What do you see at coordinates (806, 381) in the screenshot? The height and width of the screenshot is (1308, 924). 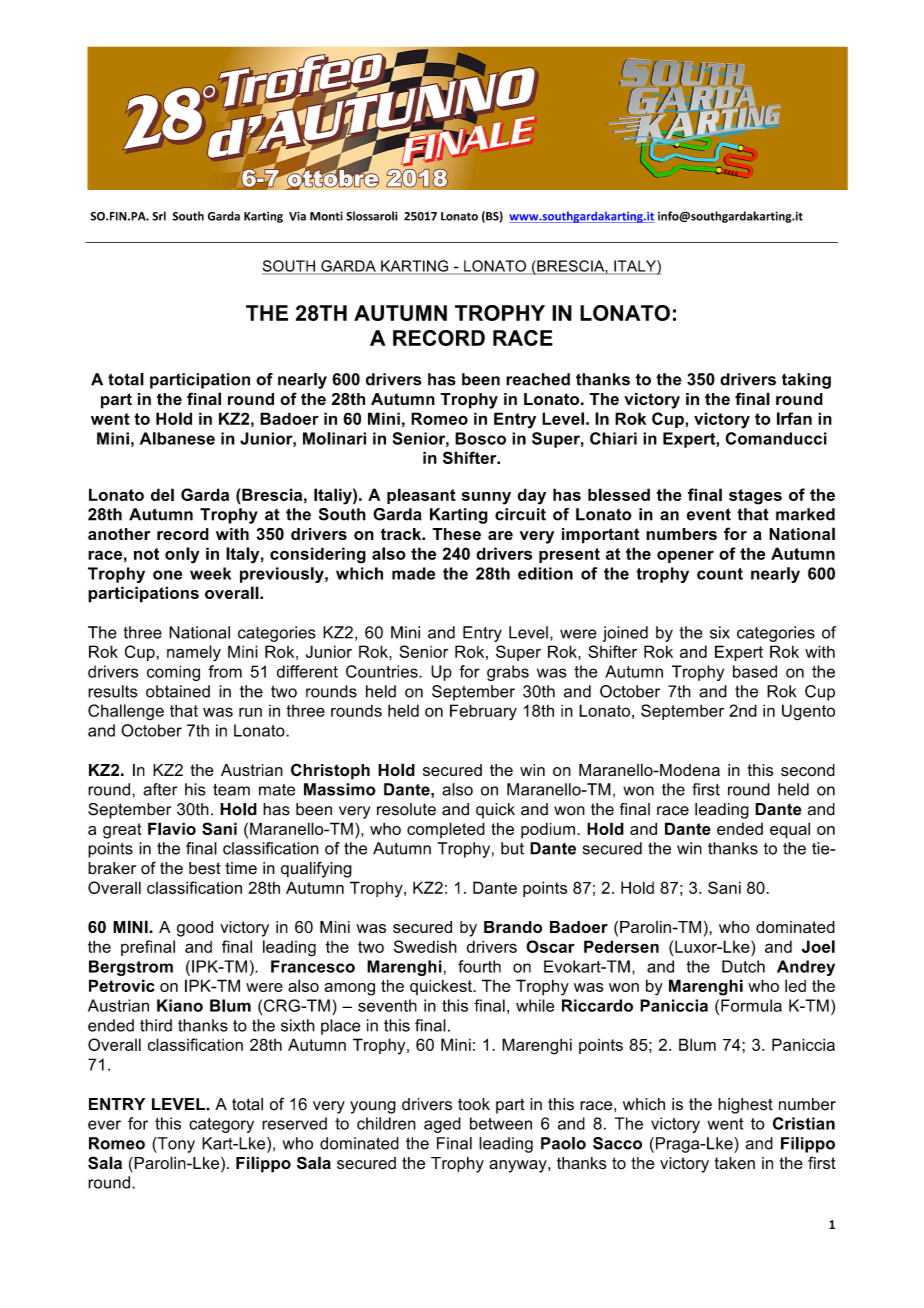 I see `taking` at bounding box center [806, 381].
